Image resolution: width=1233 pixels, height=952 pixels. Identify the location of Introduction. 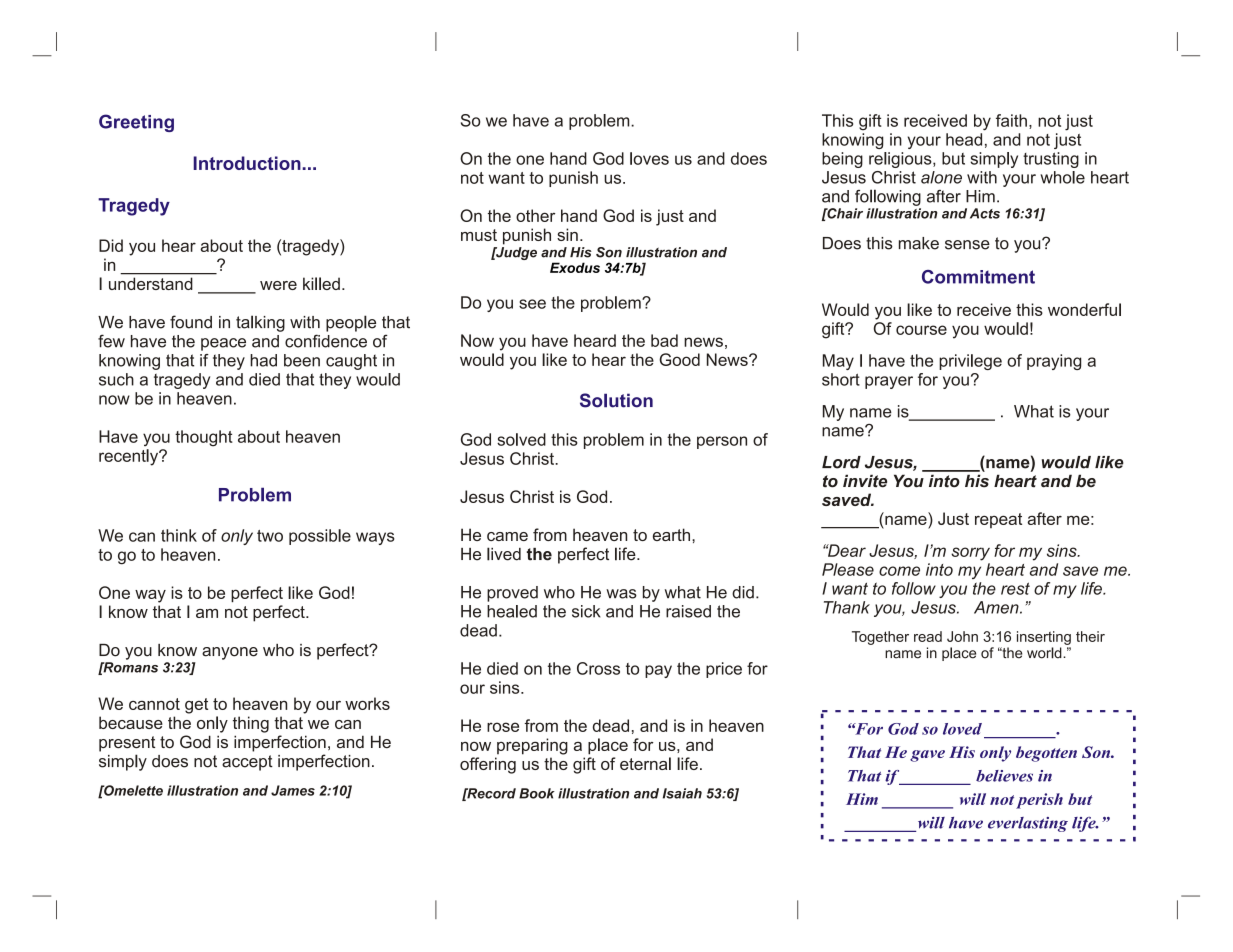
(248, 163).
